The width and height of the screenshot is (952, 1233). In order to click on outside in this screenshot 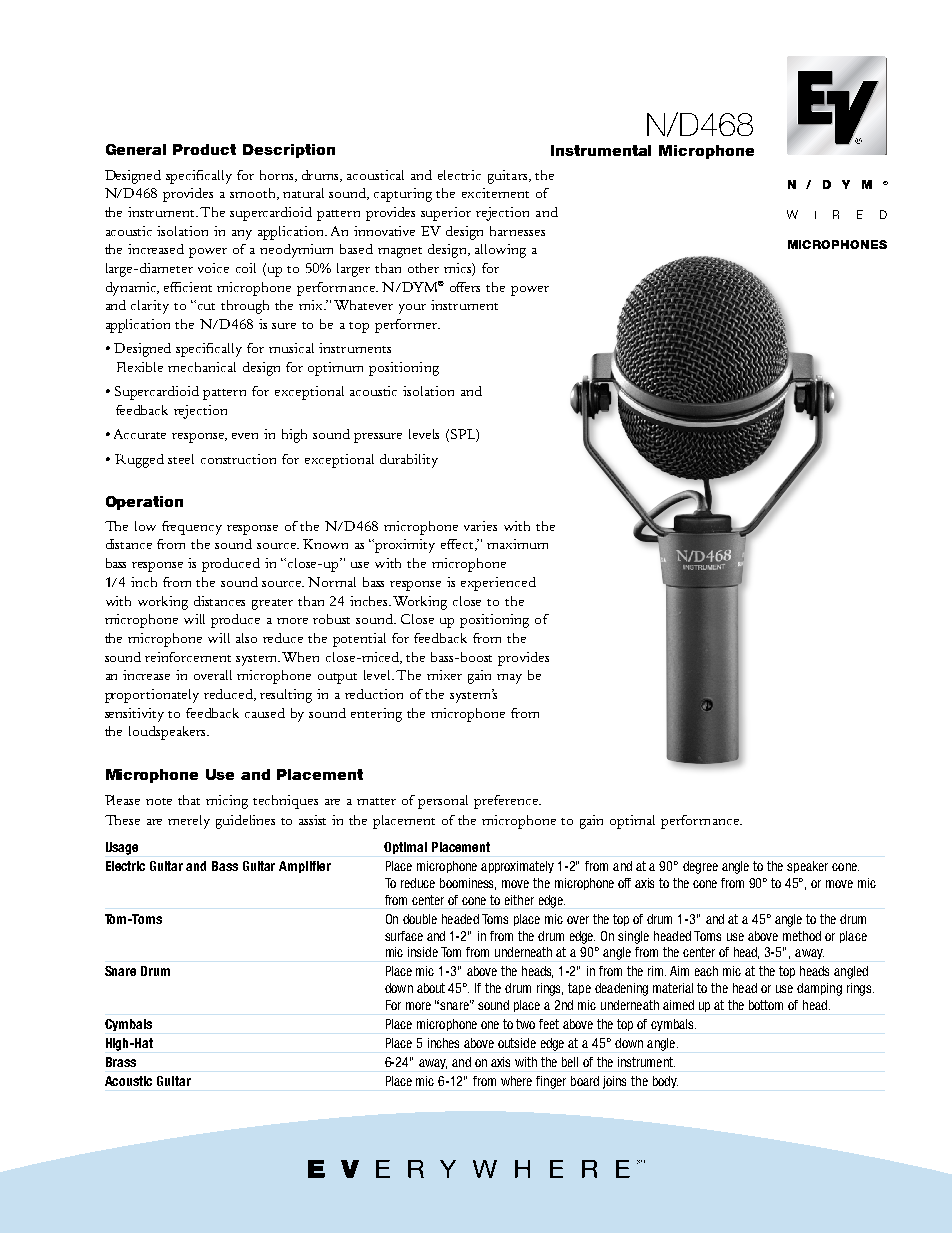, I will do `click(517, 1043)`.
